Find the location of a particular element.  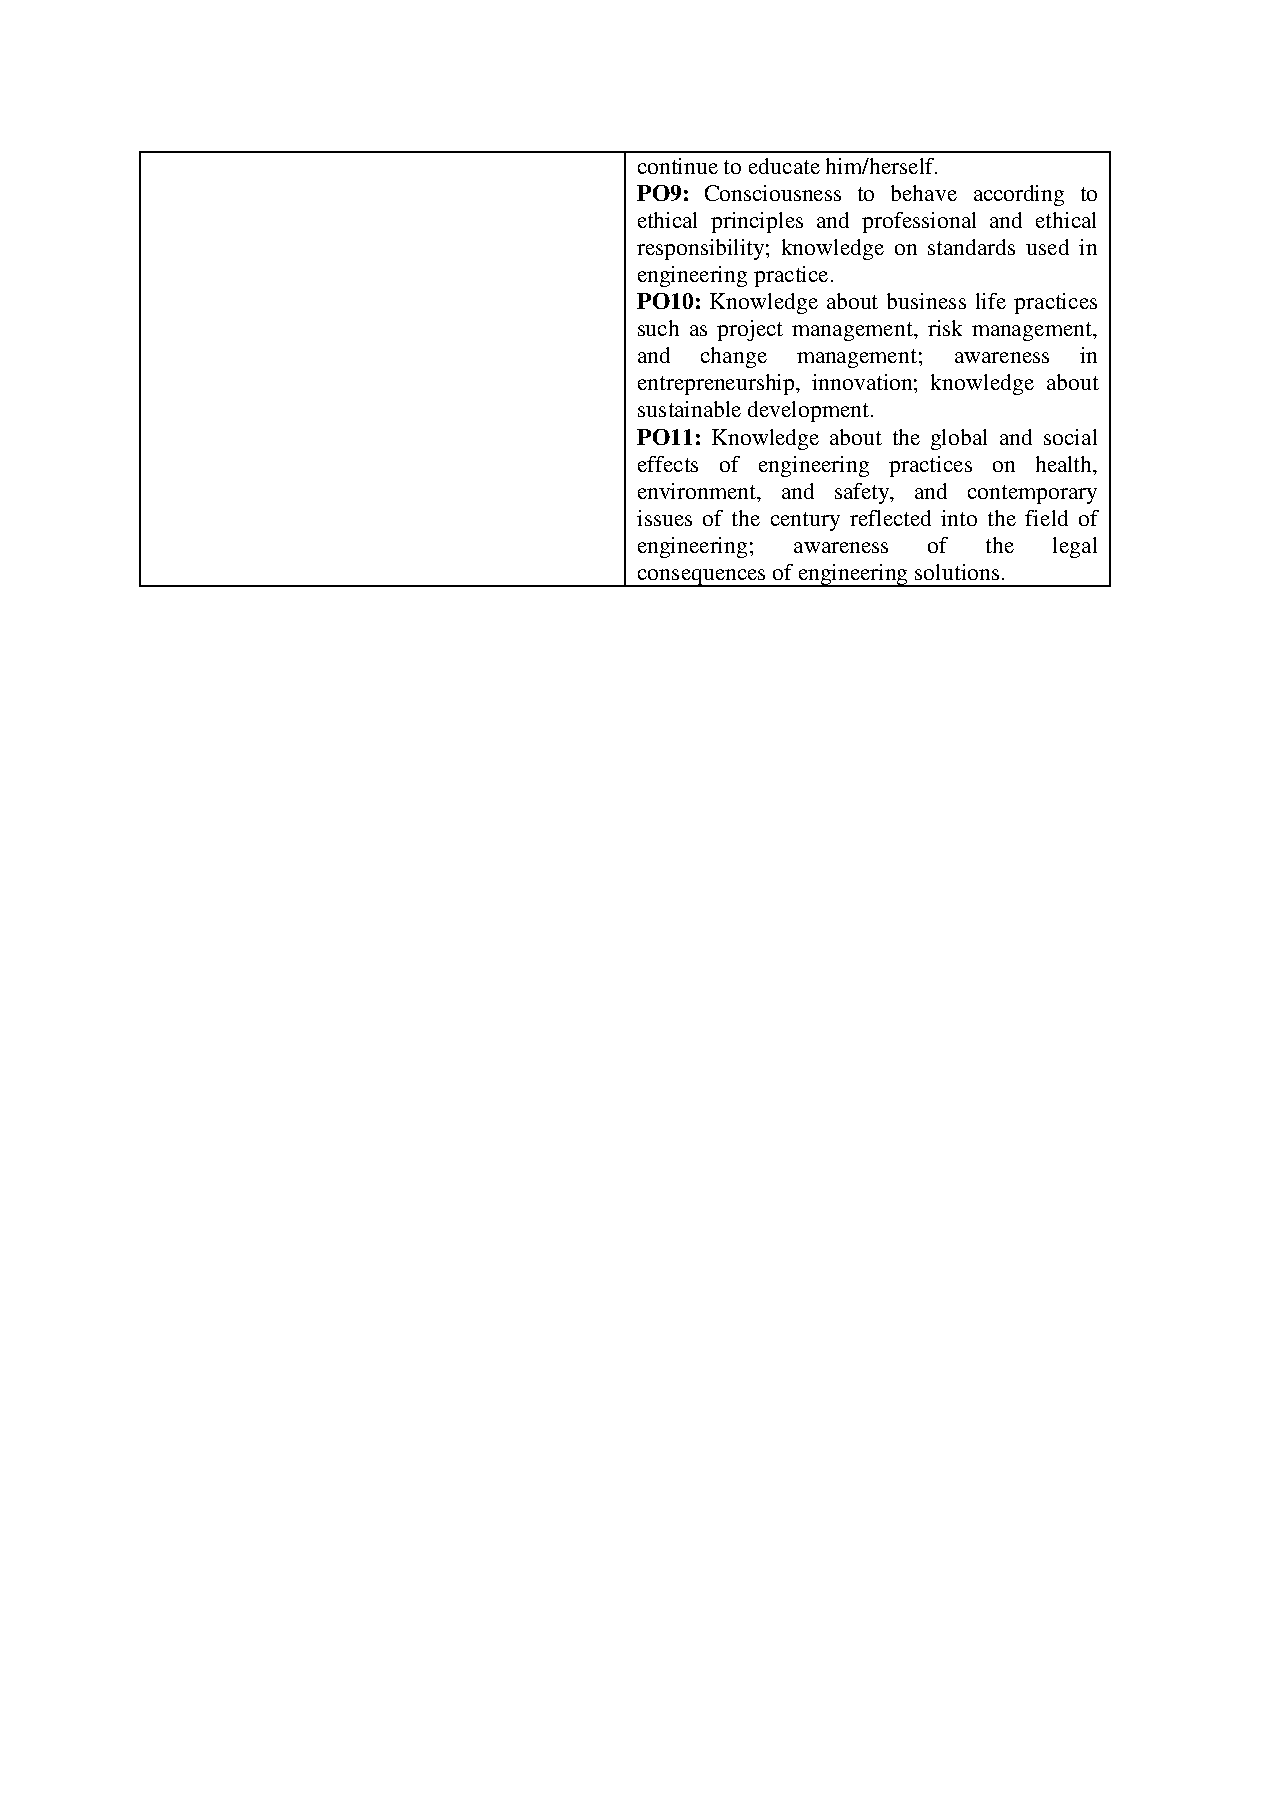

continue is located at coordinates (678, 166).
